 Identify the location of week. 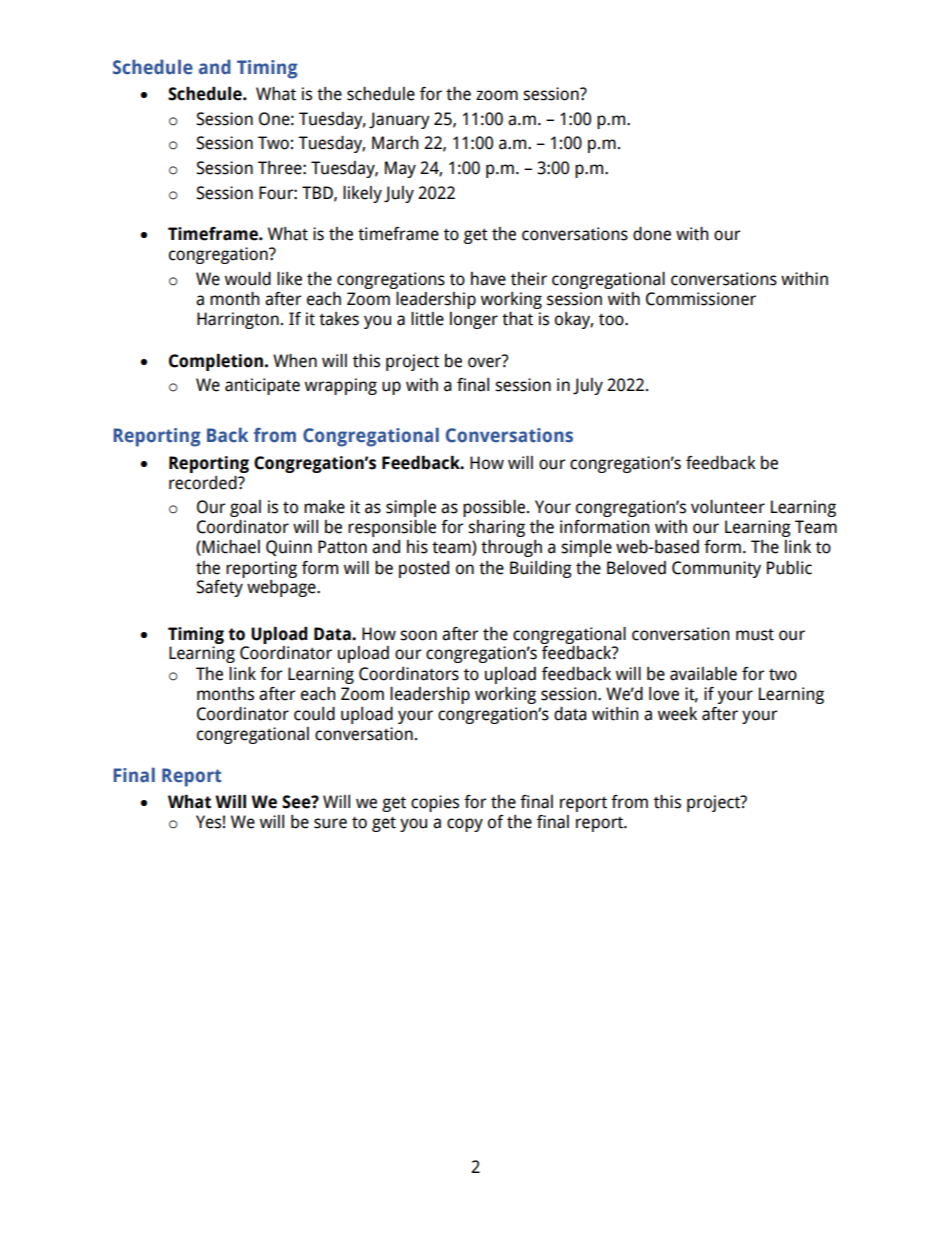
(677, 714).
